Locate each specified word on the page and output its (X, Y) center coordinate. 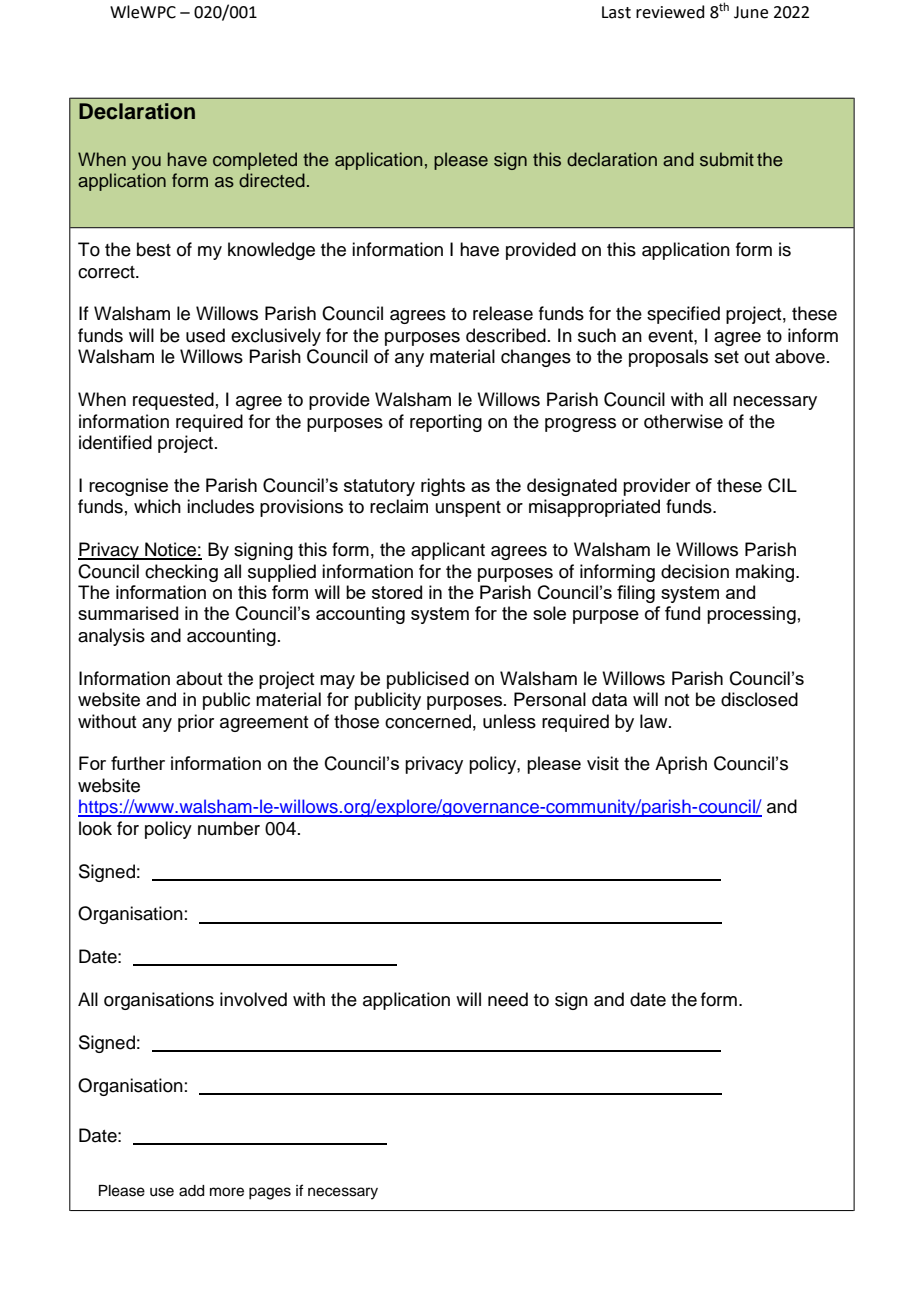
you (146, 163)
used (205, 335)
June (751, 12)
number (229, 828)
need (508, 999)
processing (751, 615)
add (191, 1191)
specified (683, 315)
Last (616, 12)
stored (397, 592)
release (503, 313)
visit (603, 763)
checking (181, 573)
